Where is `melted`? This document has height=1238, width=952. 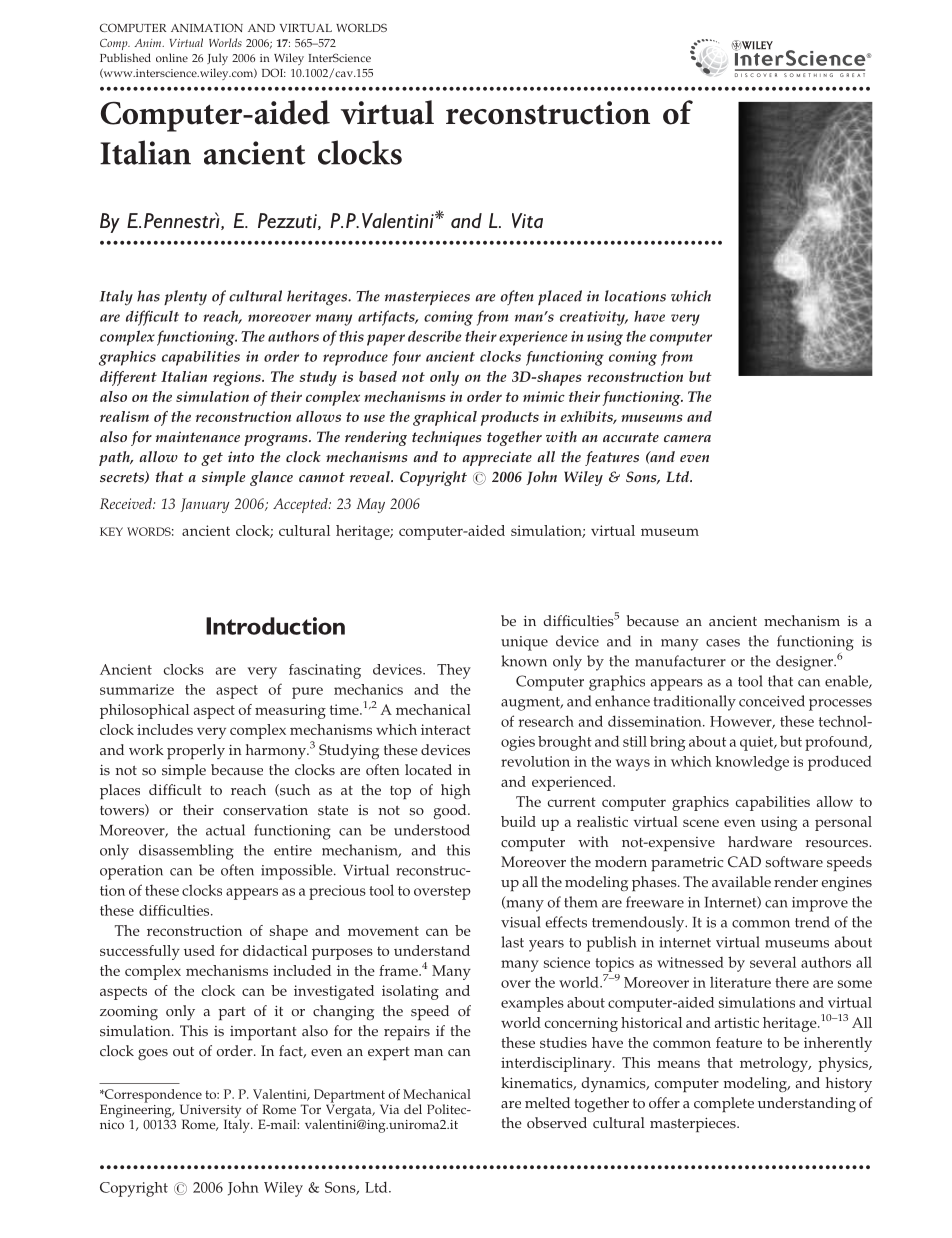 melted is located at coordinates (547, 1103).
